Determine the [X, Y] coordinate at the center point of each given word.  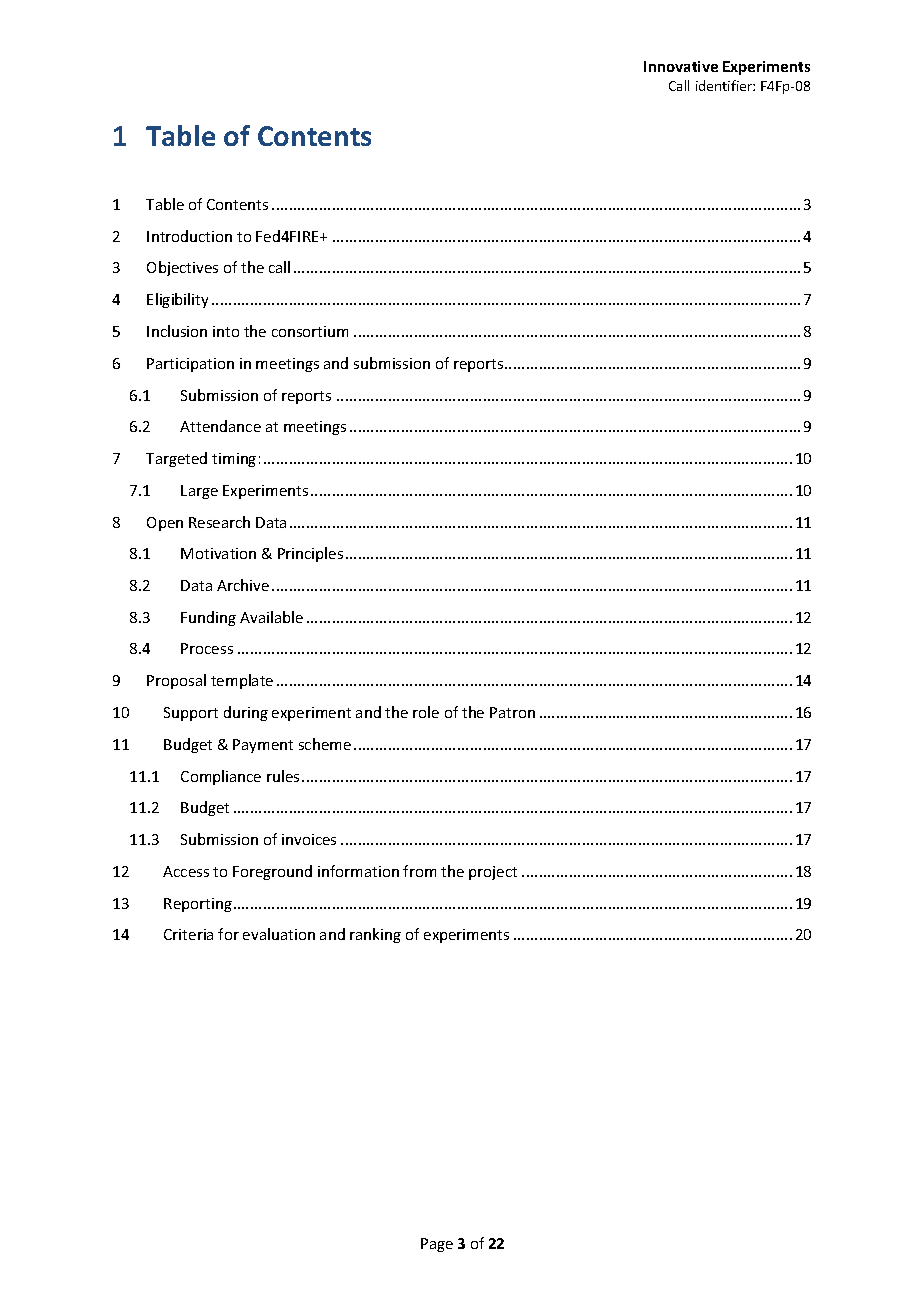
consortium [310, 331]
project [493, 873]
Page [437, 1245]
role [426, 712]
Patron [512, 712]
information [358, 871]
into [226, 331]
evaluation [279, 934]
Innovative [681, 66]
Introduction [189, 236]
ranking [375, 935]
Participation [190, 365]
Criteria [188, 934]
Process [207, 648]
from [419, 871]
